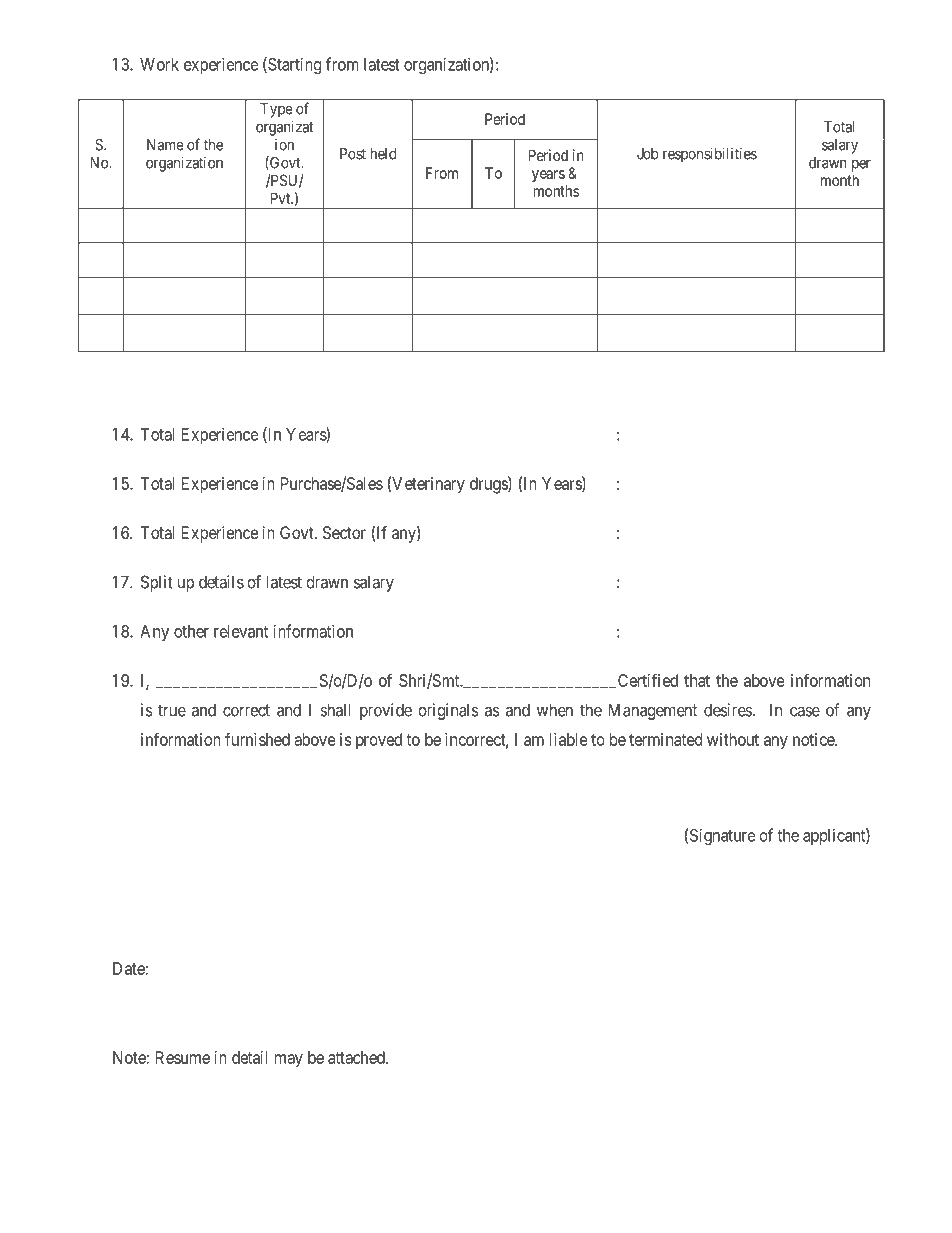 Image resolution: width=952 pixels, height=1233 pixels. I want to click on Starting, so click(293, 65).
